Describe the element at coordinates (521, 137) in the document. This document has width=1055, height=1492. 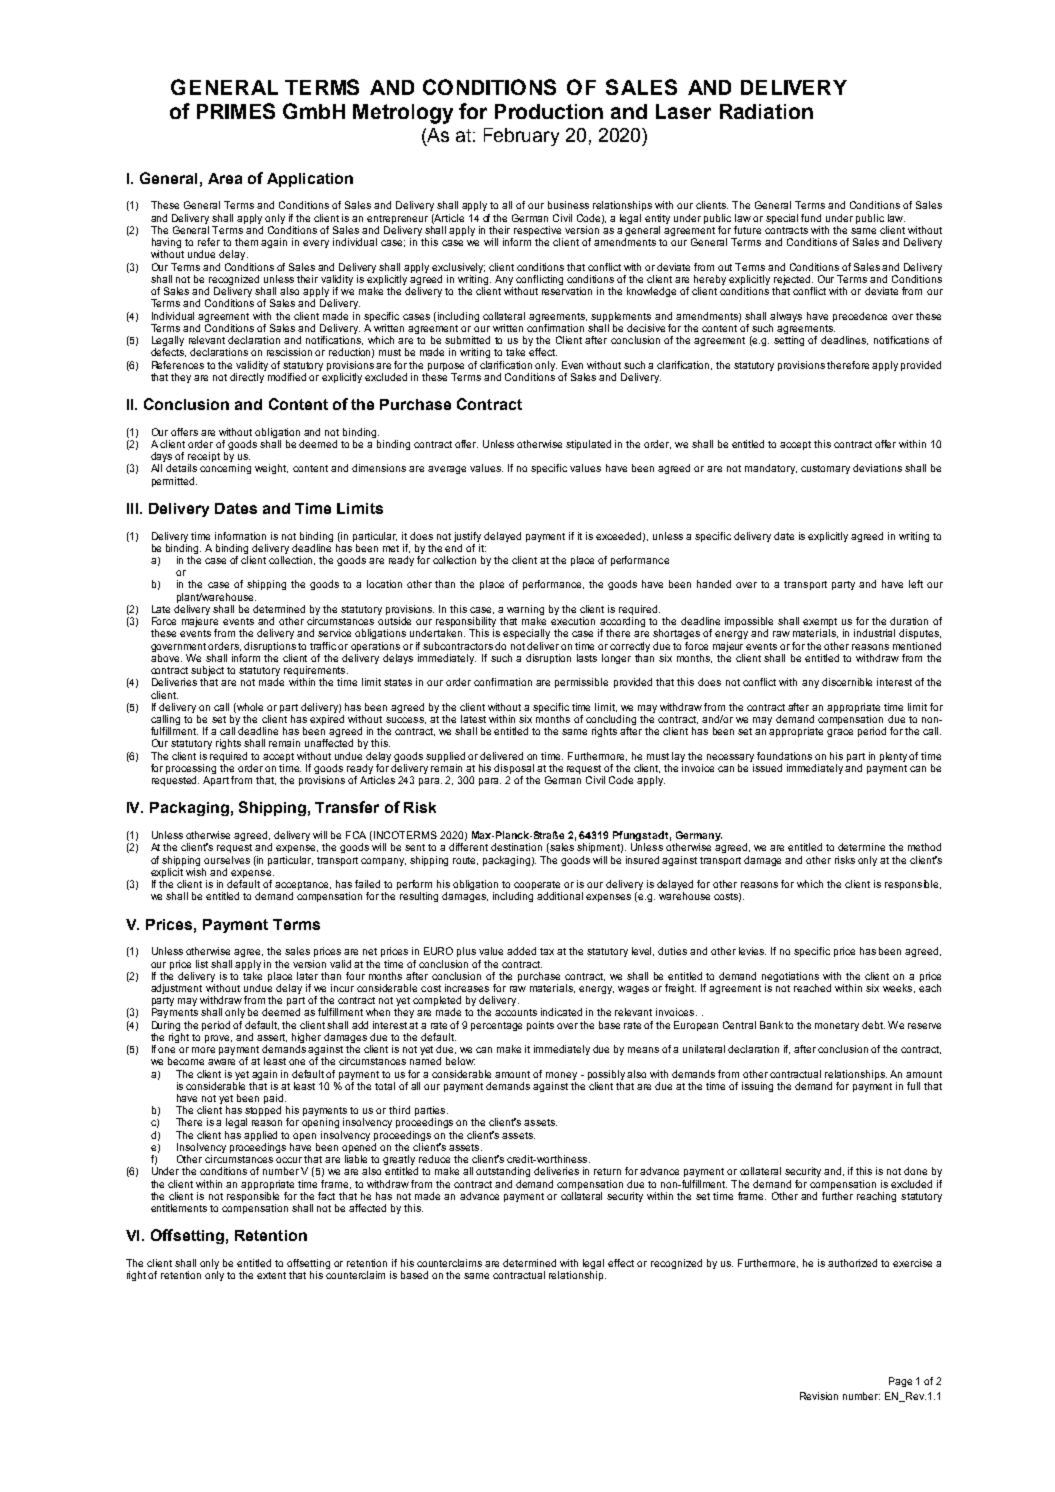
I see `February` at that location.
